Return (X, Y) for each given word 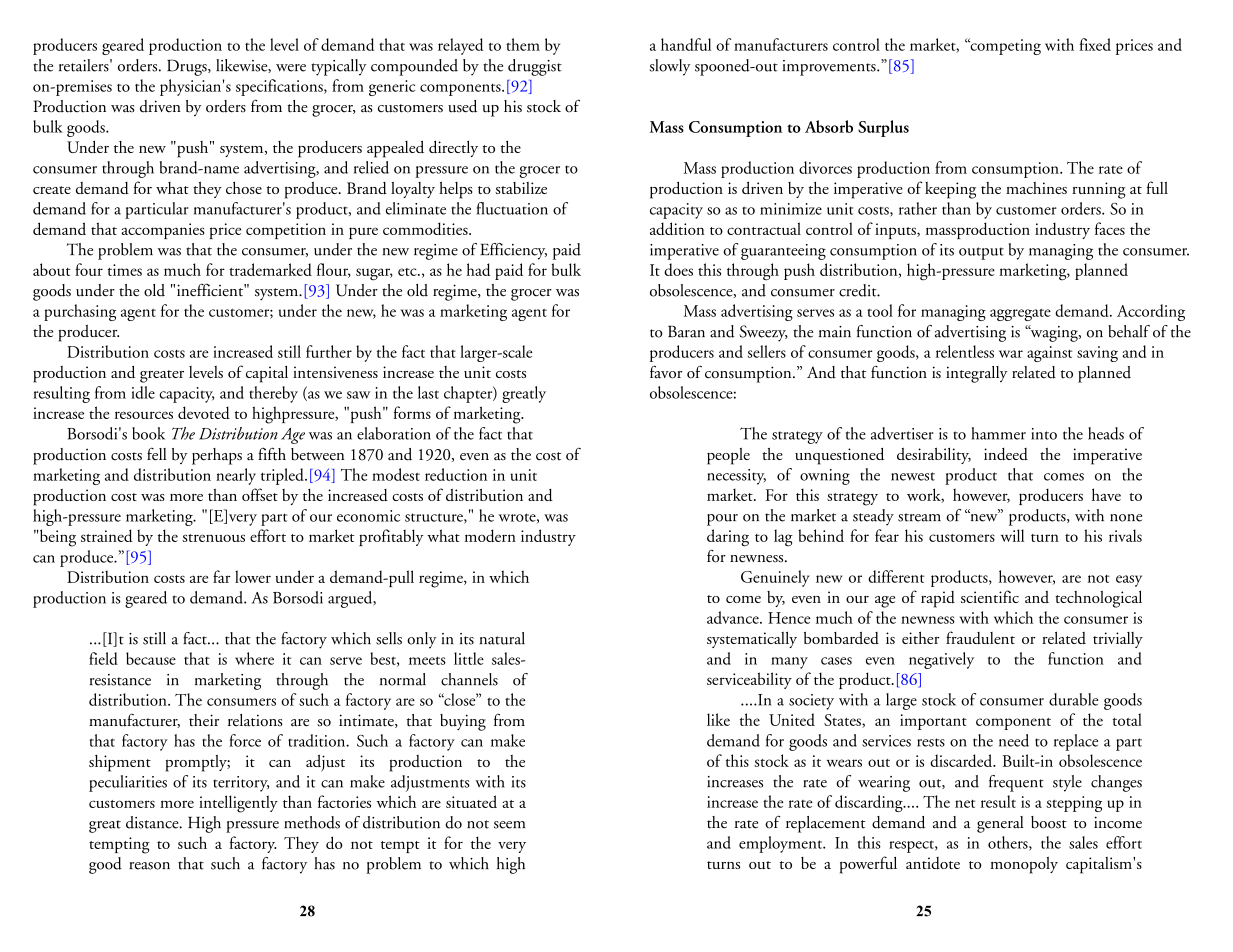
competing (1004, 46)
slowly (670, 67)
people (728, 456)
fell (157, 454)
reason (149, 866)
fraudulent (980, 637)
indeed (1006, 454)
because (151, 658)
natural (502, 638)
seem (509, 825)
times (125, 270)
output (981, 253)
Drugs (188, 67)
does (678, 269)
